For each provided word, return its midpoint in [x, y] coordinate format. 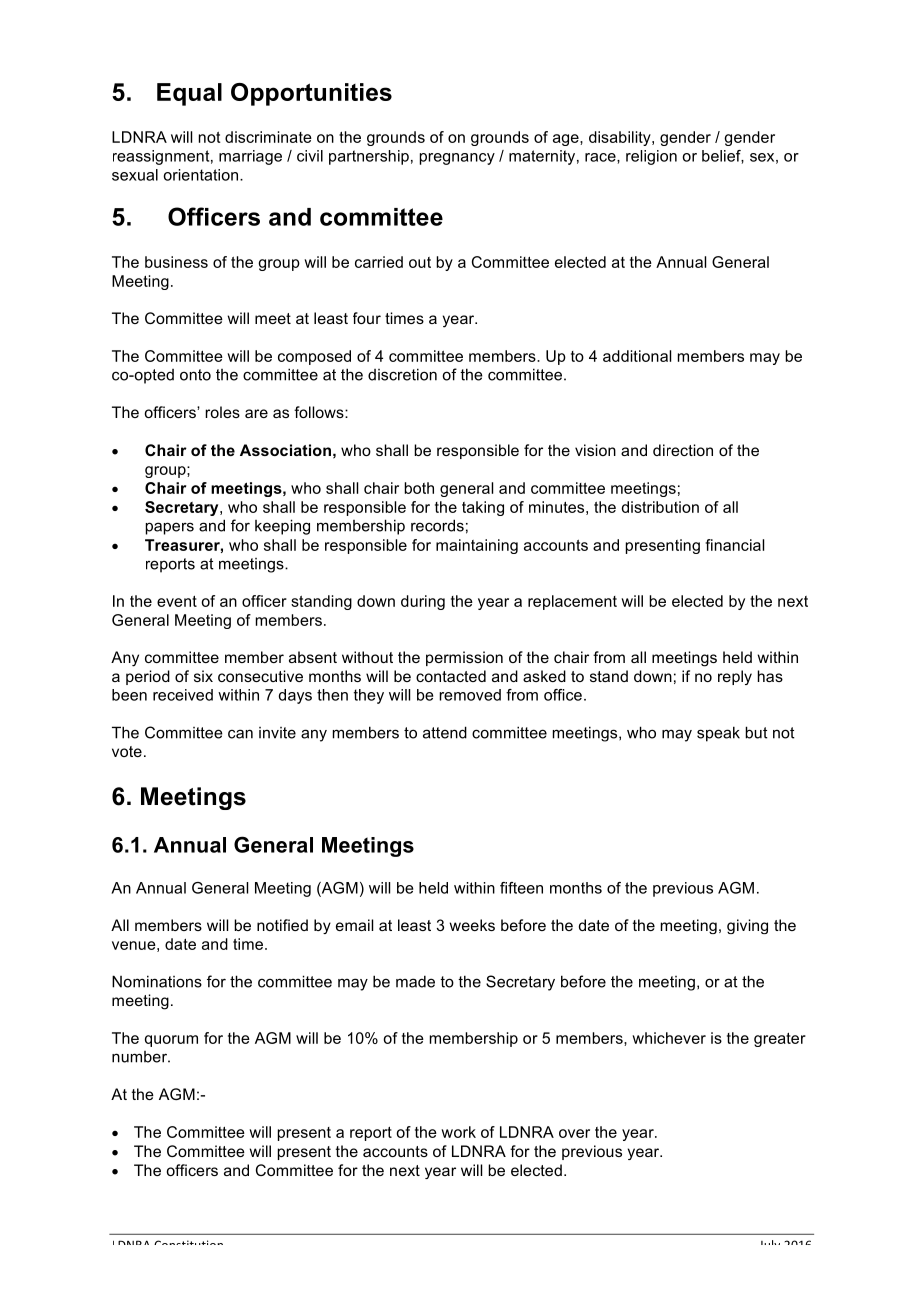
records [437, 525]
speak [718, 734]
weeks [472, 925]
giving [747, 926]
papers [170, 528]
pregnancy [457, 159]
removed [470, 695]
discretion [402, 374]
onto [195, 375]
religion [651, 157]
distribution [660, 507]
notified [282, 925]
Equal [189, 94]
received [183, 695]
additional [637, 356]
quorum [171, 1041]
